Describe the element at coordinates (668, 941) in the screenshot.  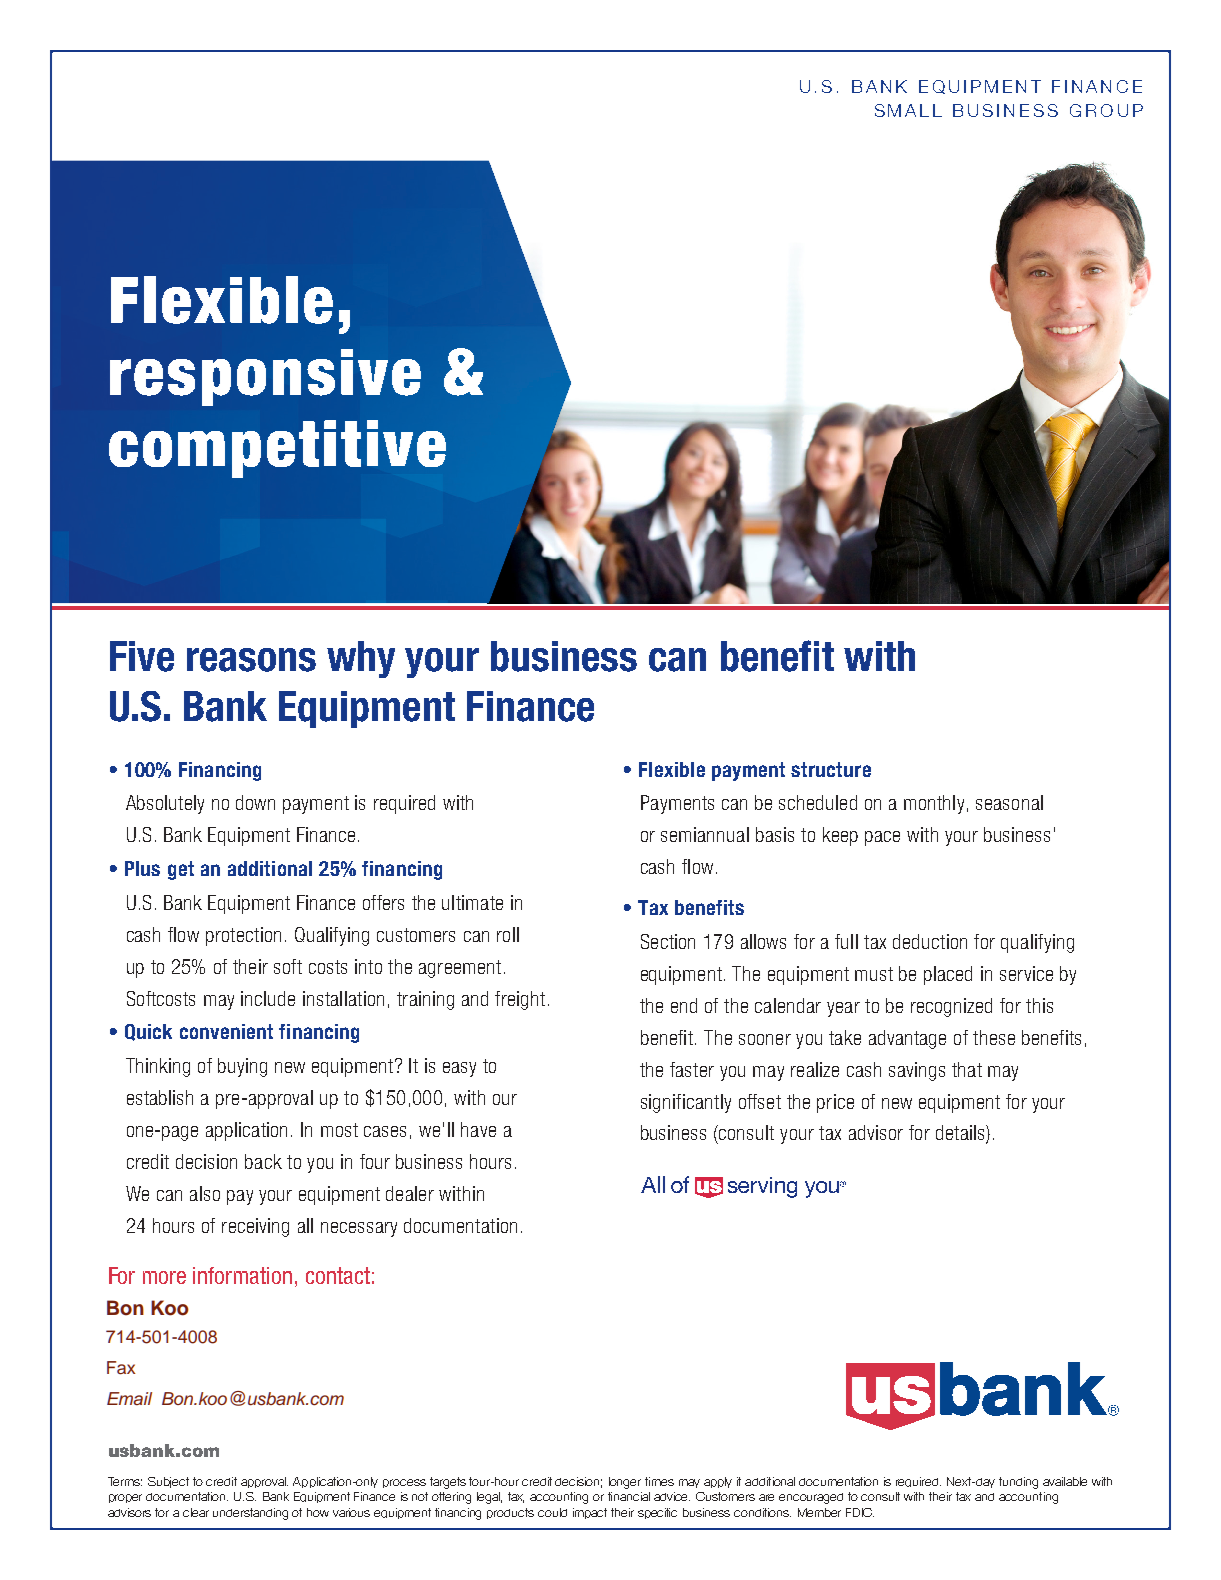
I see `Section` at that location.
